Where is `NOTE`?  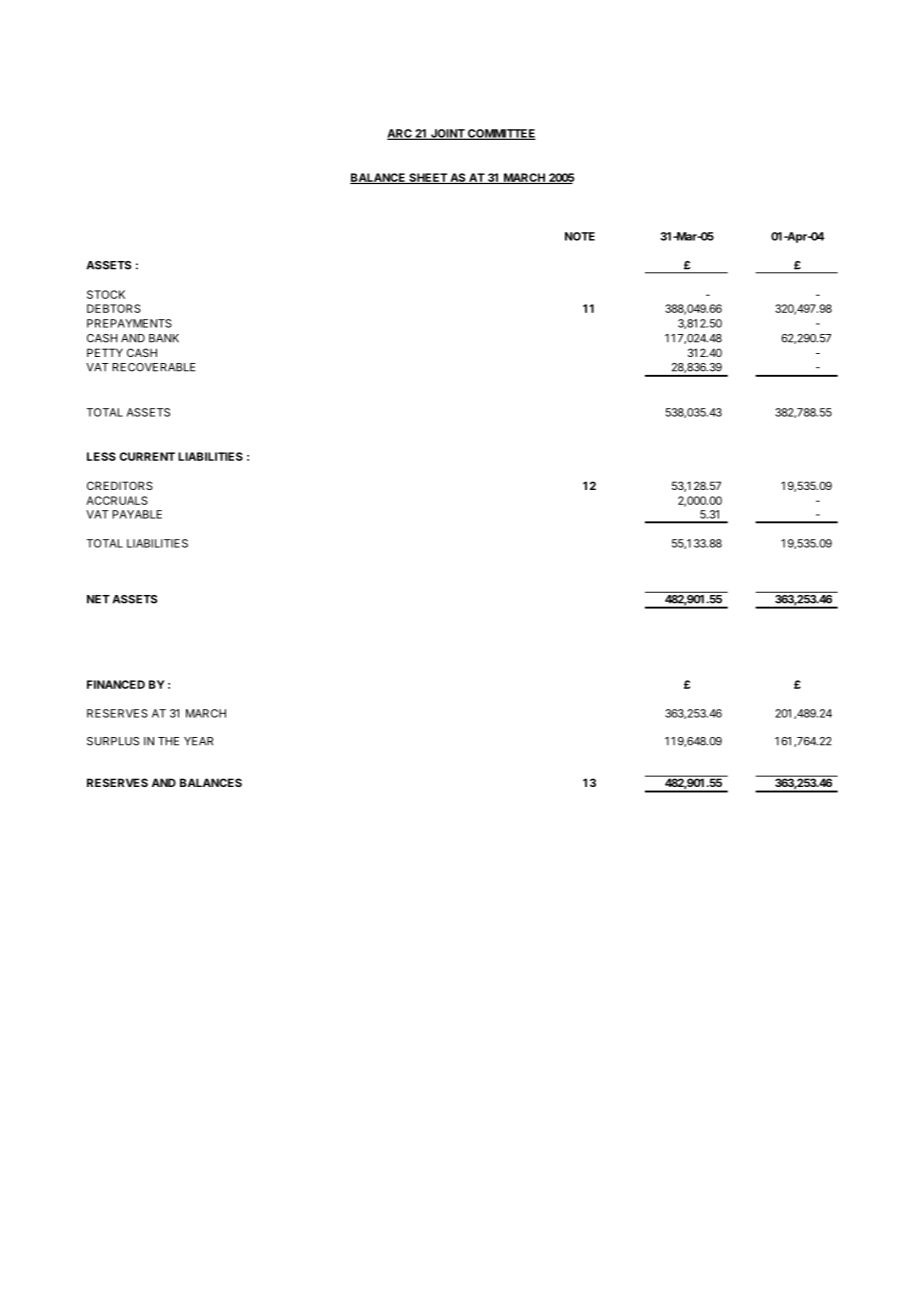 NOTE is located at coordinates (580, 236).
